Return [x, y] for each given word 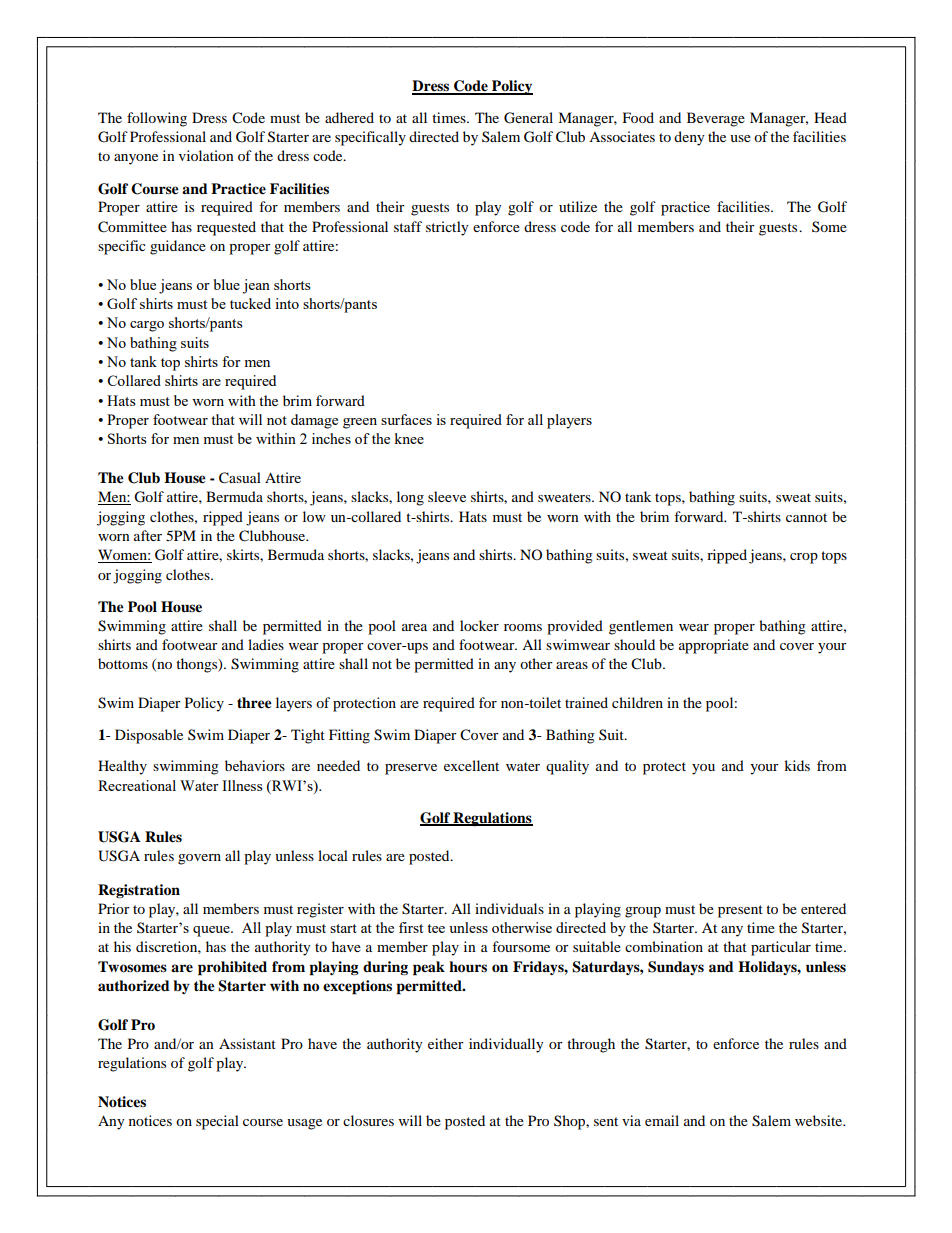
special [217, 1122]
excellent [471, 765]
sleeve [447, 496]
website [820, 1120]
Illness [242, 785]
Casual [240, 478]
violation [206, 155]
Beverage [716, 119]
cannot [806, 517]
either [446, 1043]
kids [797, 765]
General [528, 118]
